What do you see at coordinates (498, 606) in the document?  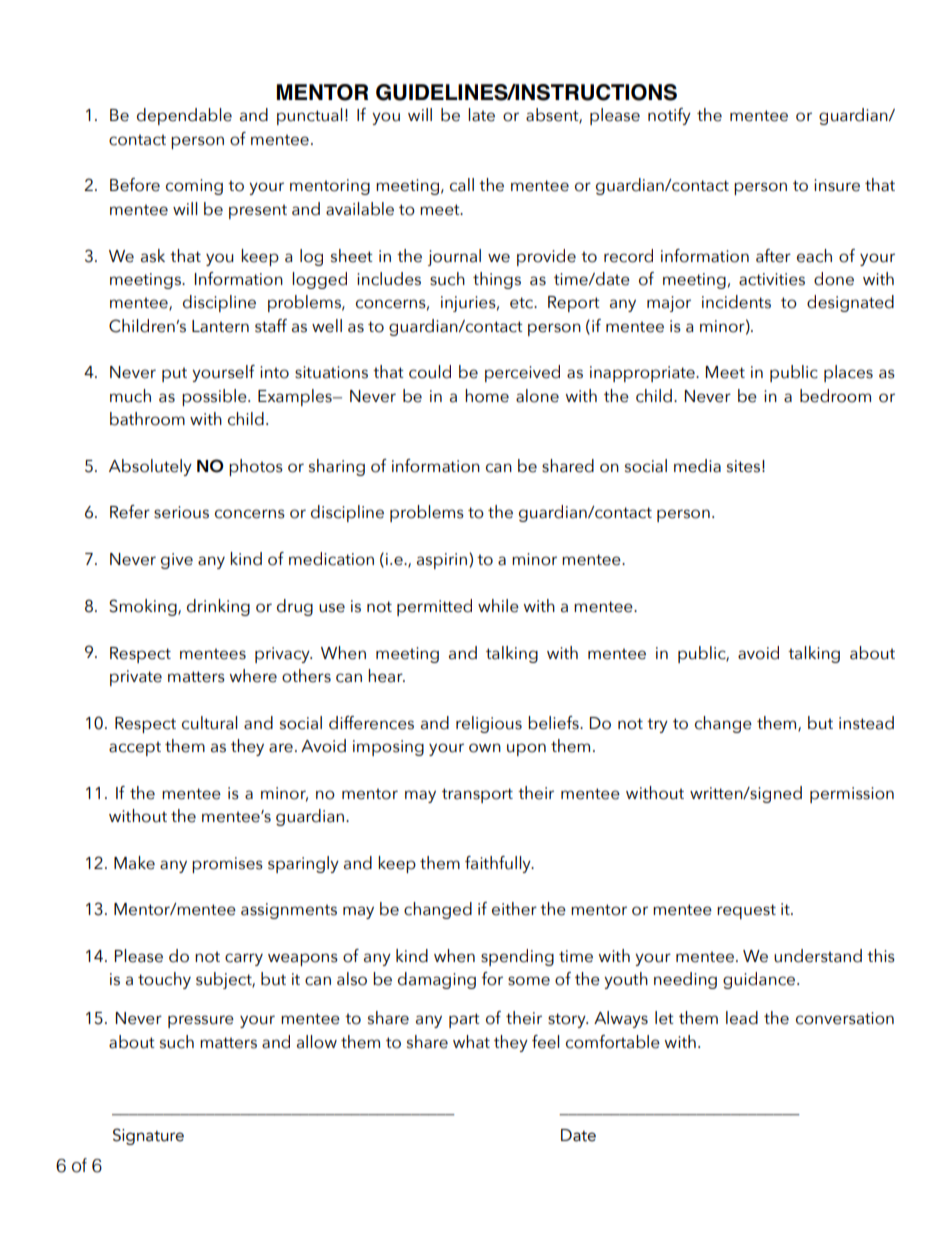 I see `while` at bounding box center [498, 606].
